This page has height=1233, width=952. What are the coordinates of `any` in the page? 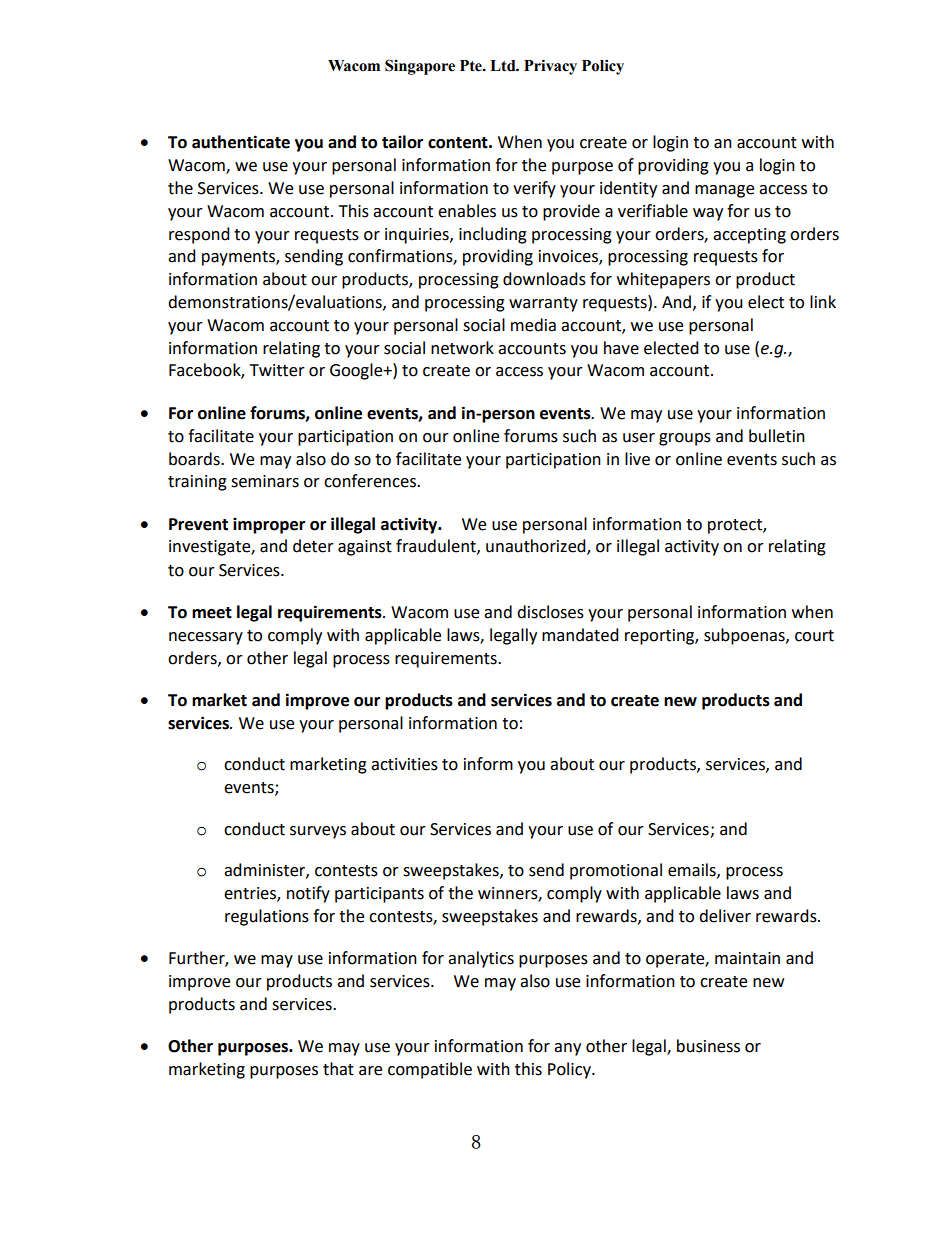 It's located at (567, 1049).
